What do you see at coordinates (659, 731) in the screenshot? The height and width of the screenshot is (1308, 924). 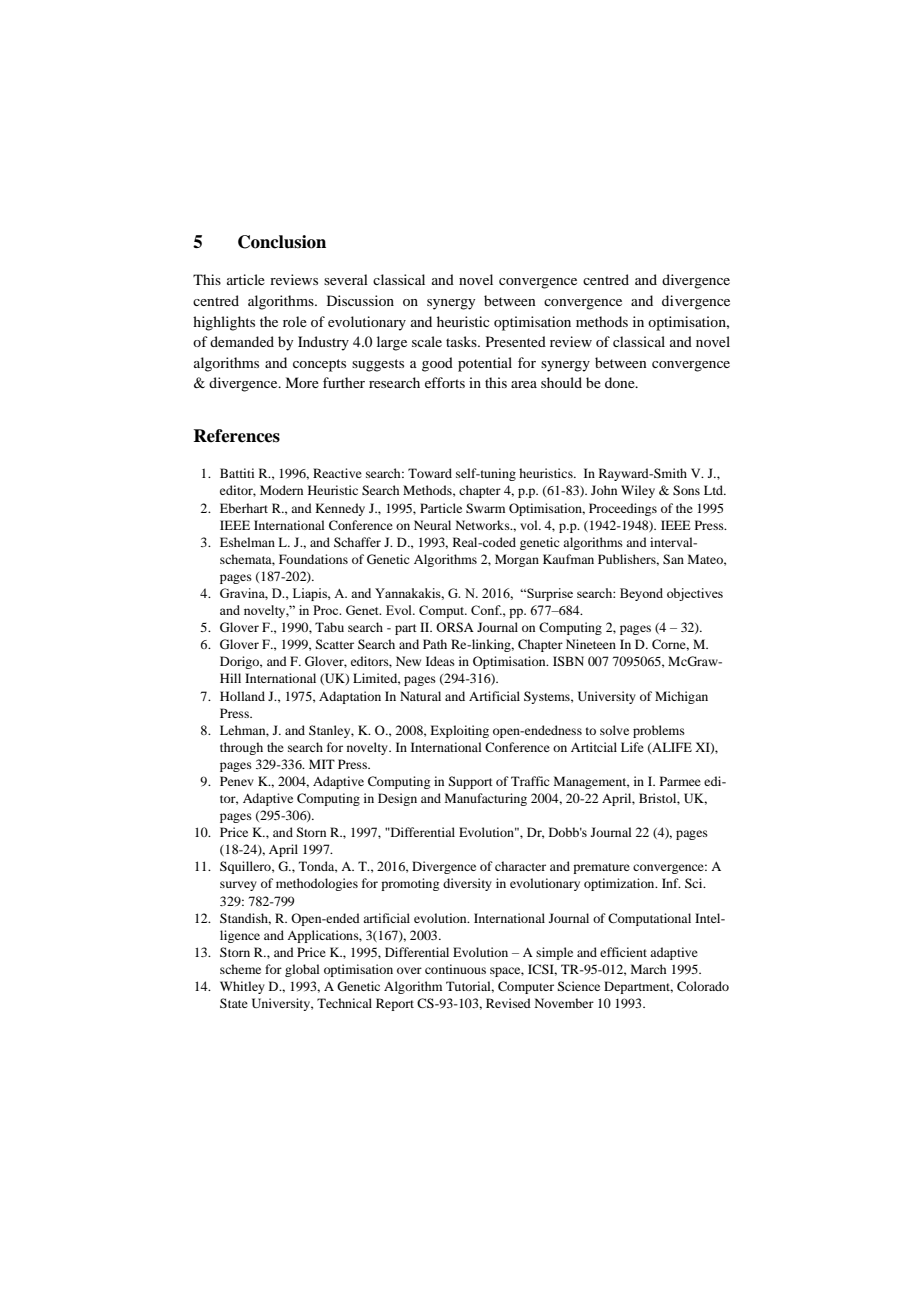 I see `problems` at bounding box center [659, 731].
